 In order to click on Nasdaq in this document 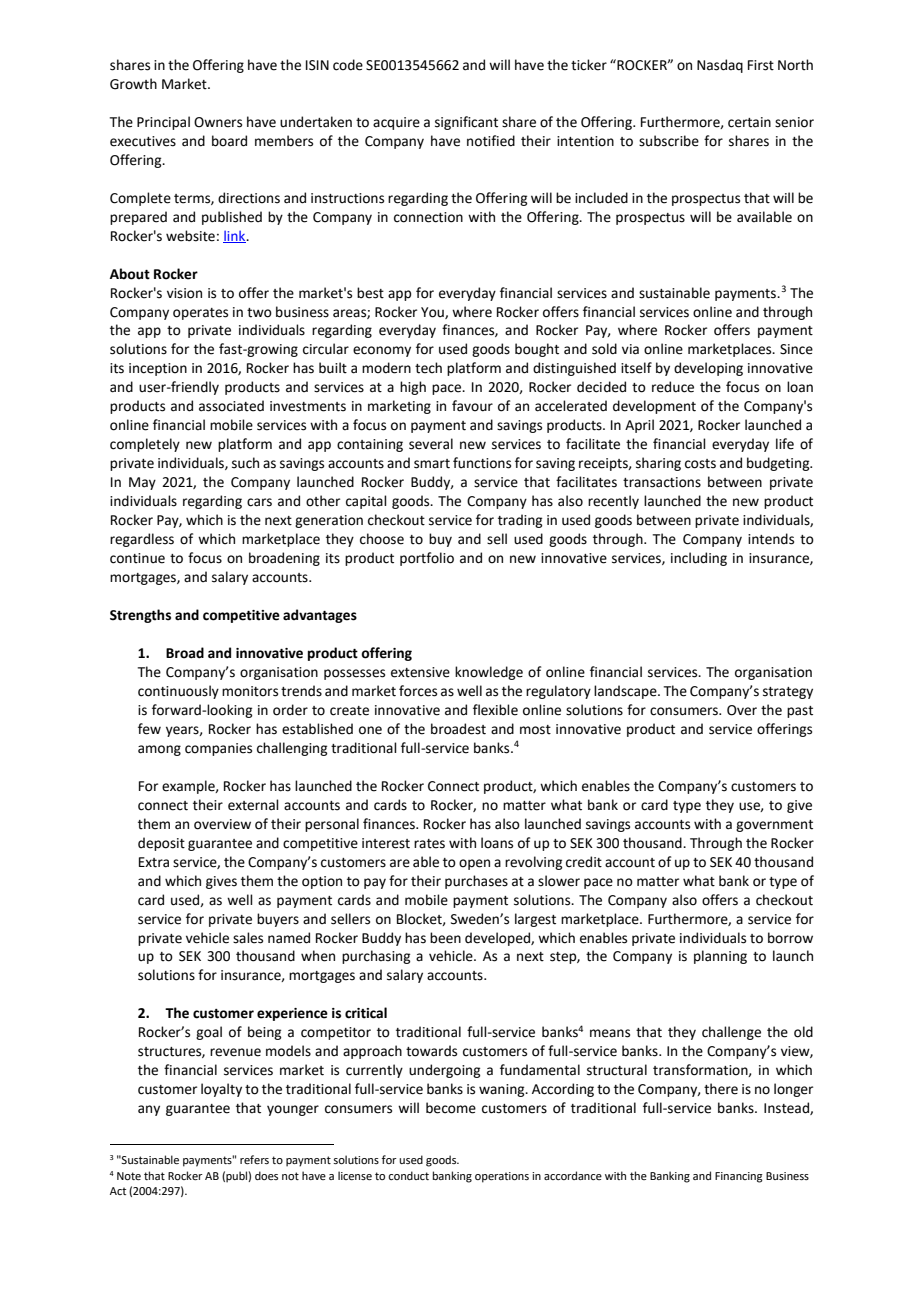, I will do `click(720, 66)`.
